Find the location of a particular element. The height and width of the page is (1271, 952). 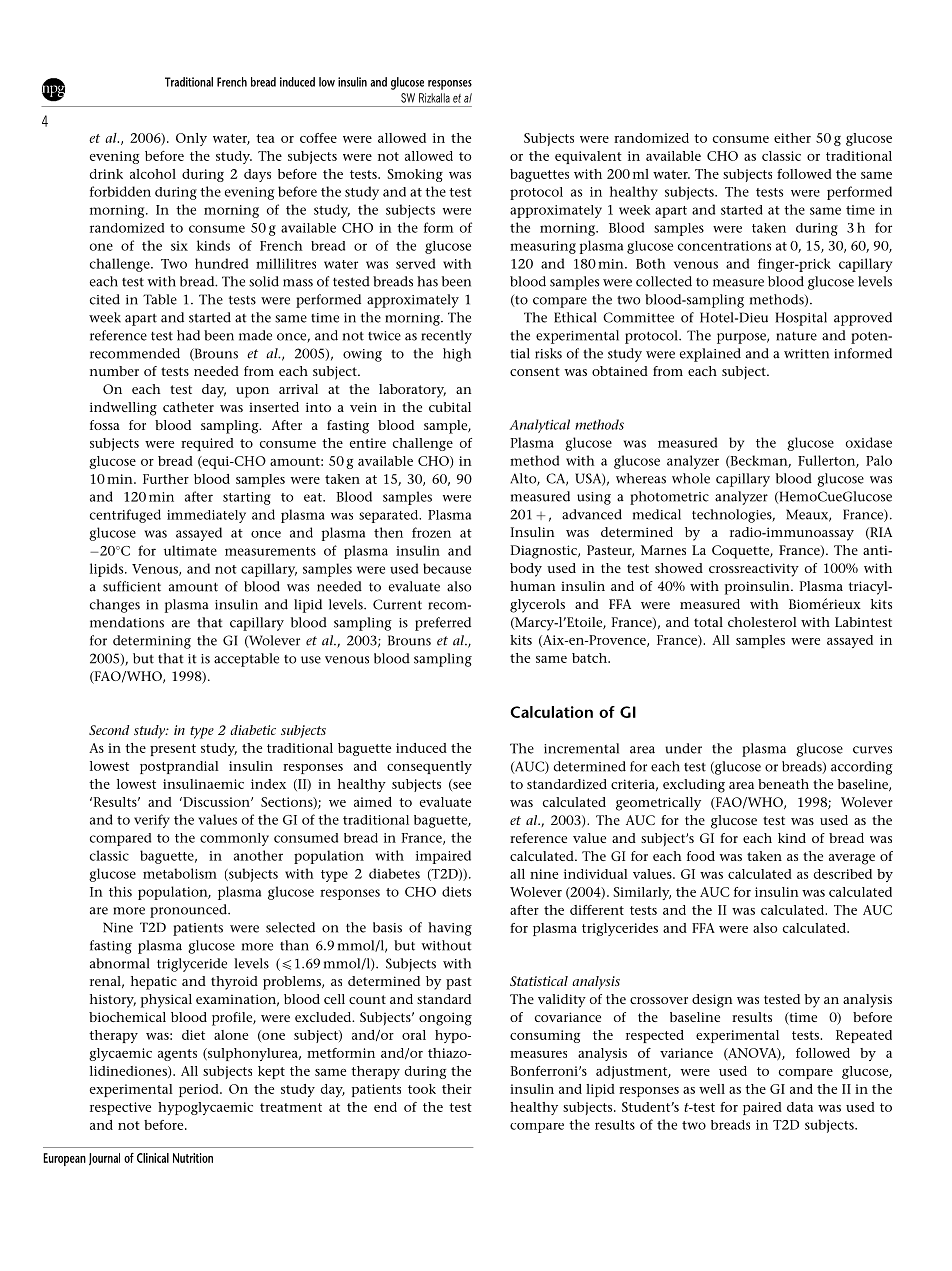

data is located at coordinates (800, 1107).
